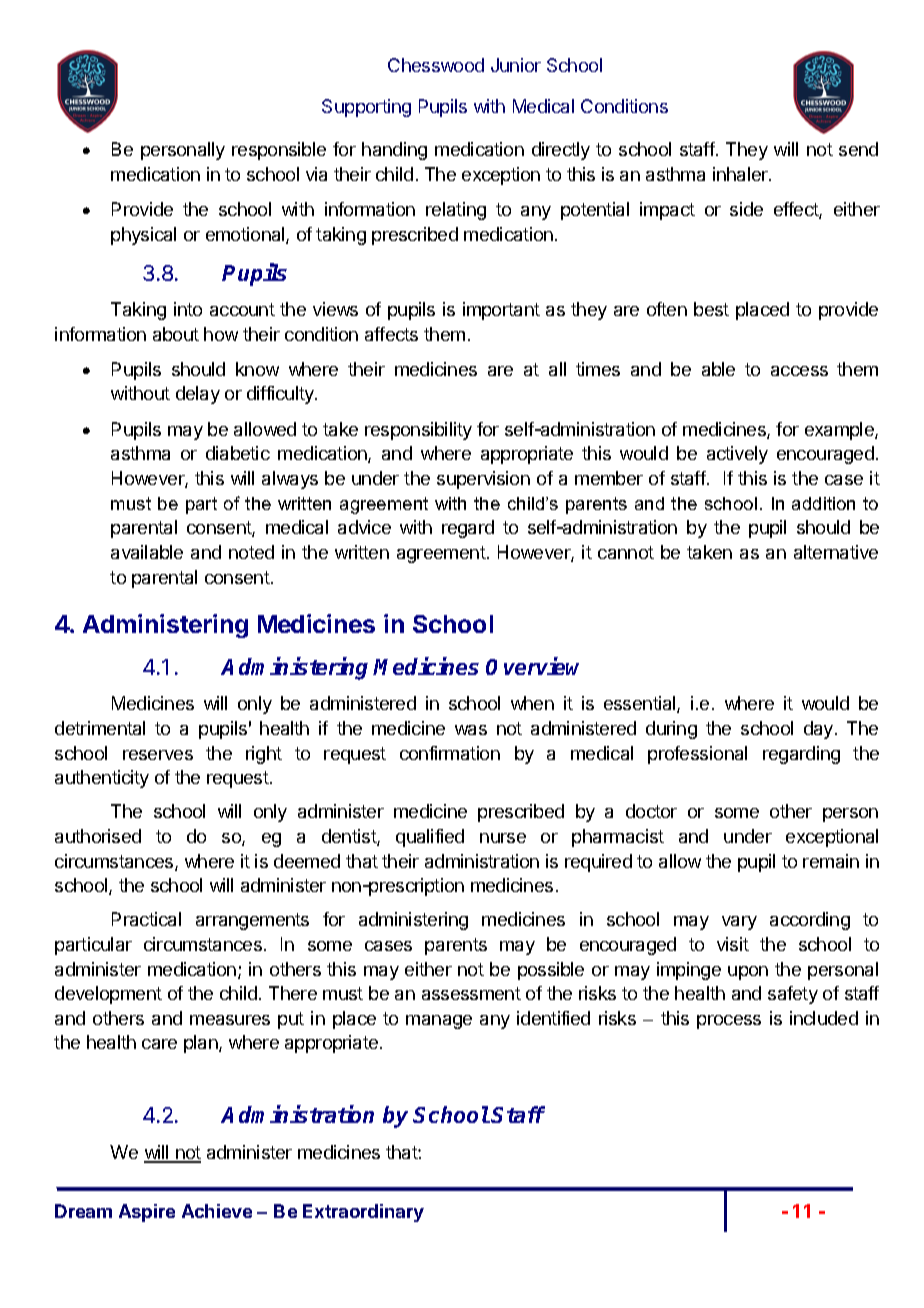  I want to click on supervision, so click(483, 480).
